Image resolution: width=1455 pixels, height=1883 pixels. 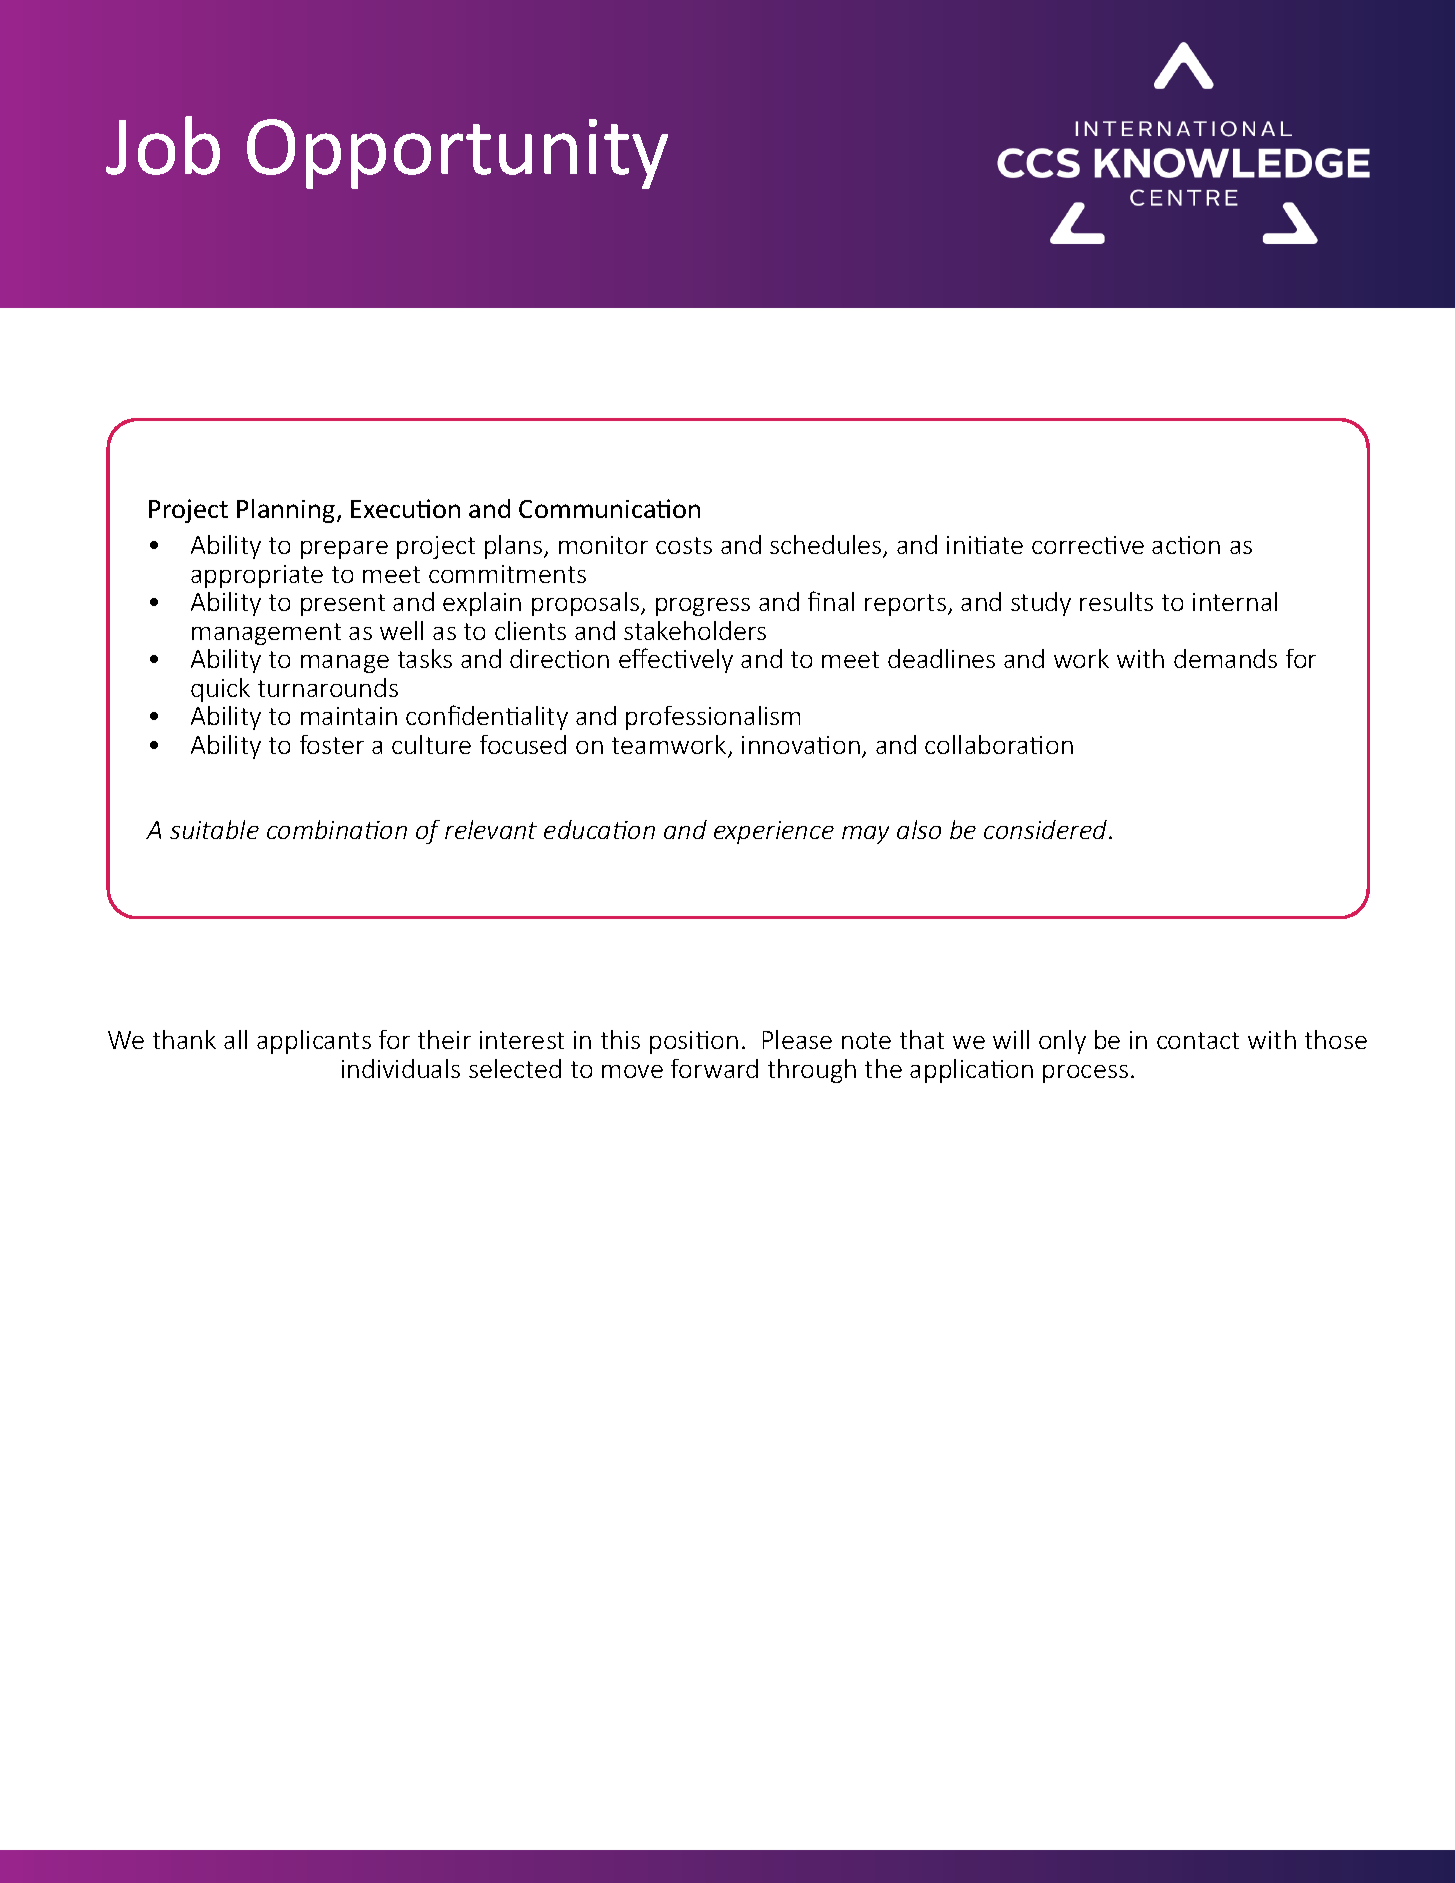 What do you see at coordinates (1198, 1040) in the screenshot?
I see `contact` at bounding box center [1198, 1040].
